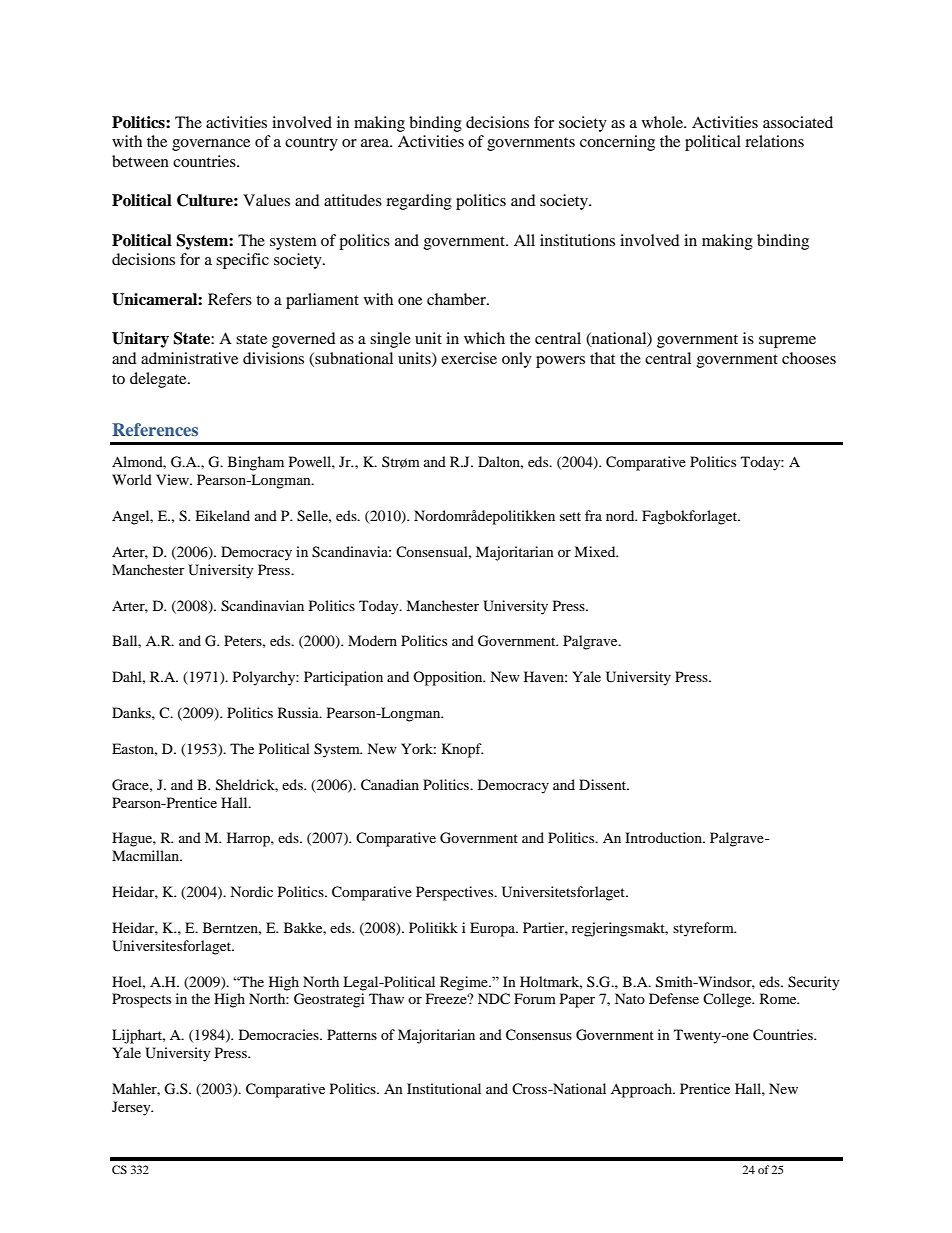 Image resolution: width=952 pixels, height=1233 pixels. I want to click on Participation, so click(343, 678).
